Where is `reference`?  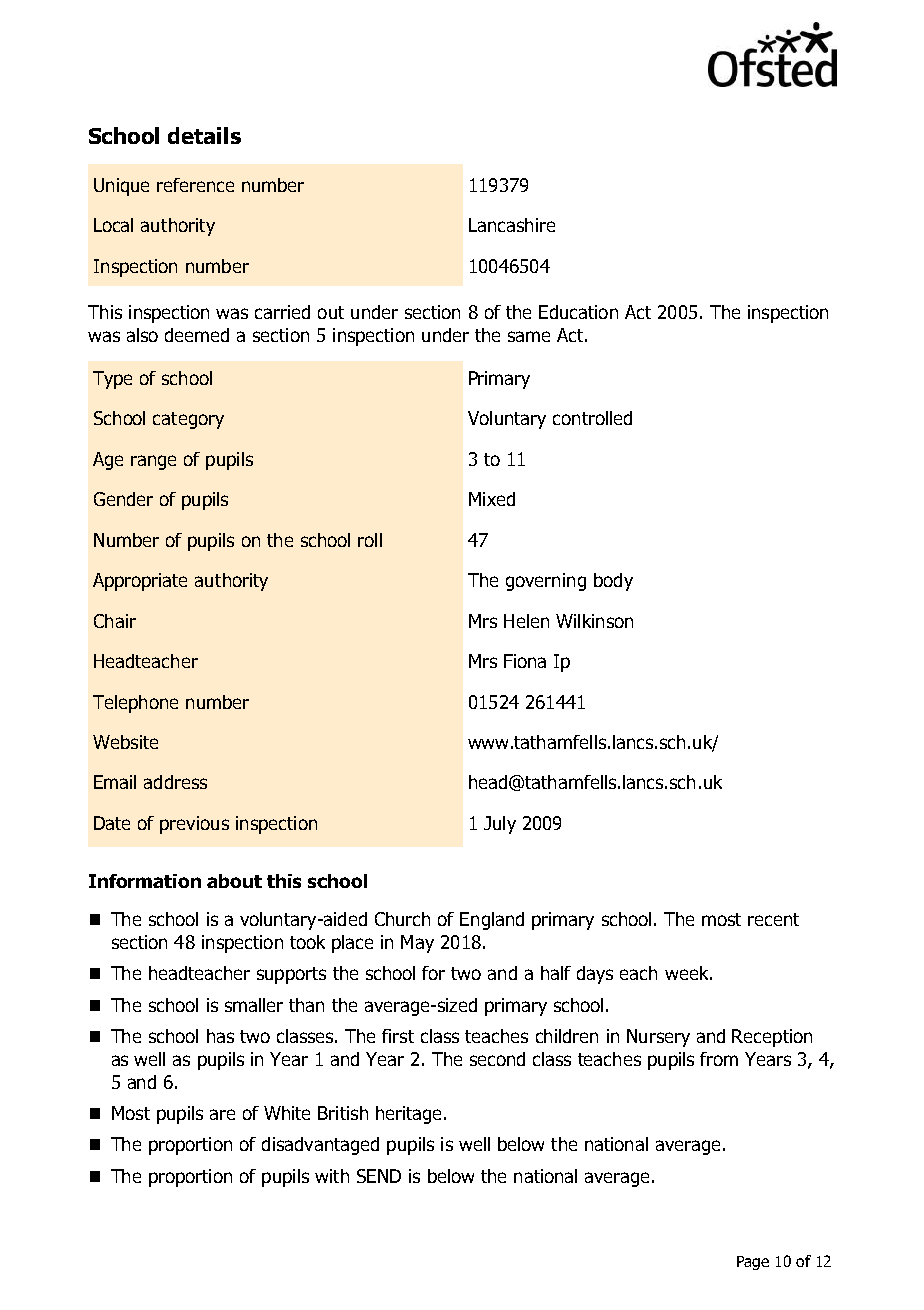
reference is located at coordinates (195, 185).
